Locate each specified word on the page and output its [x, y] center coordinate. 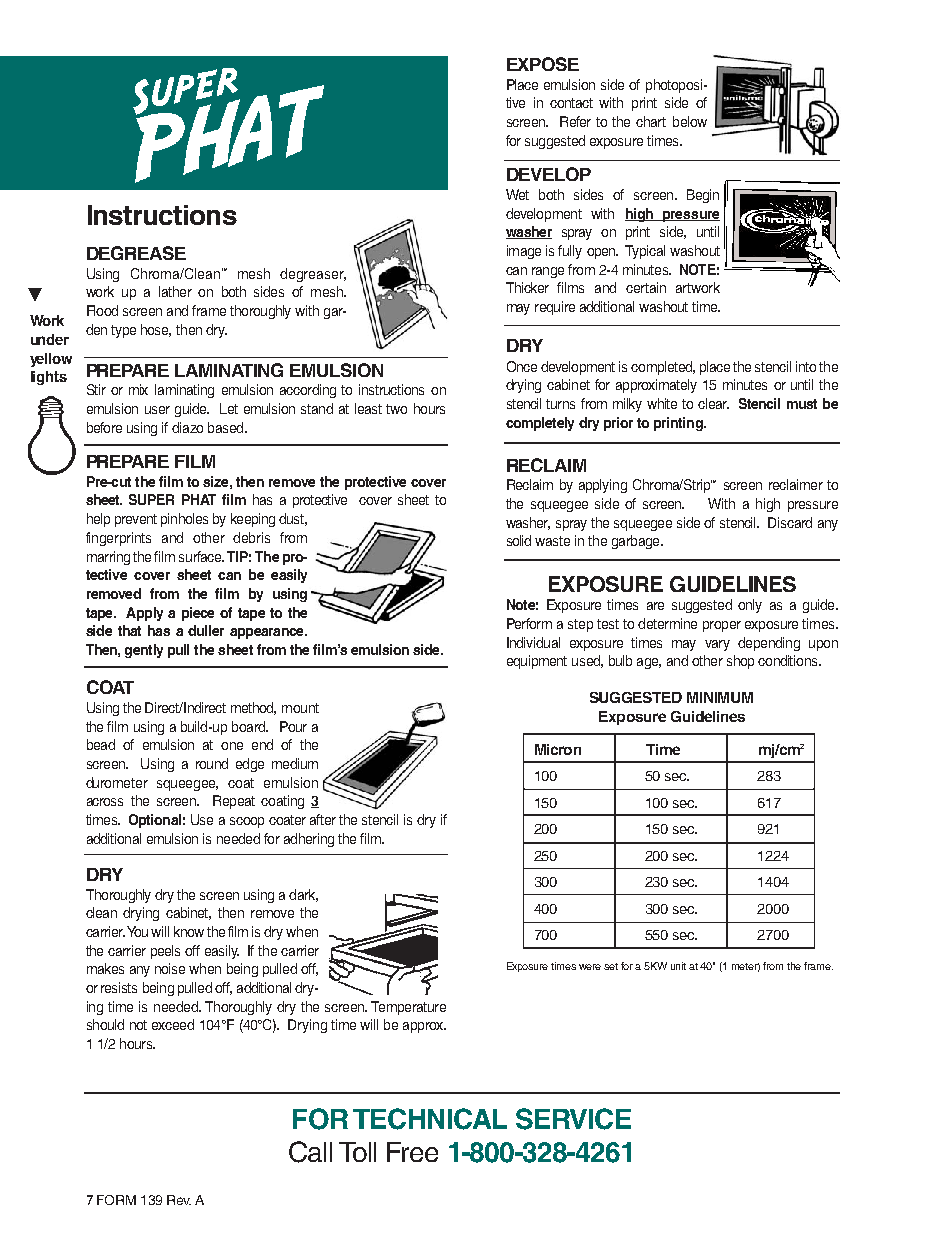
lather [175, 291]
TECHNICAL [430, 1119]
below [690, 121]
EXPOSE [543, 64]
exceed [173, 1024]
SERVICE [573, 1119]
